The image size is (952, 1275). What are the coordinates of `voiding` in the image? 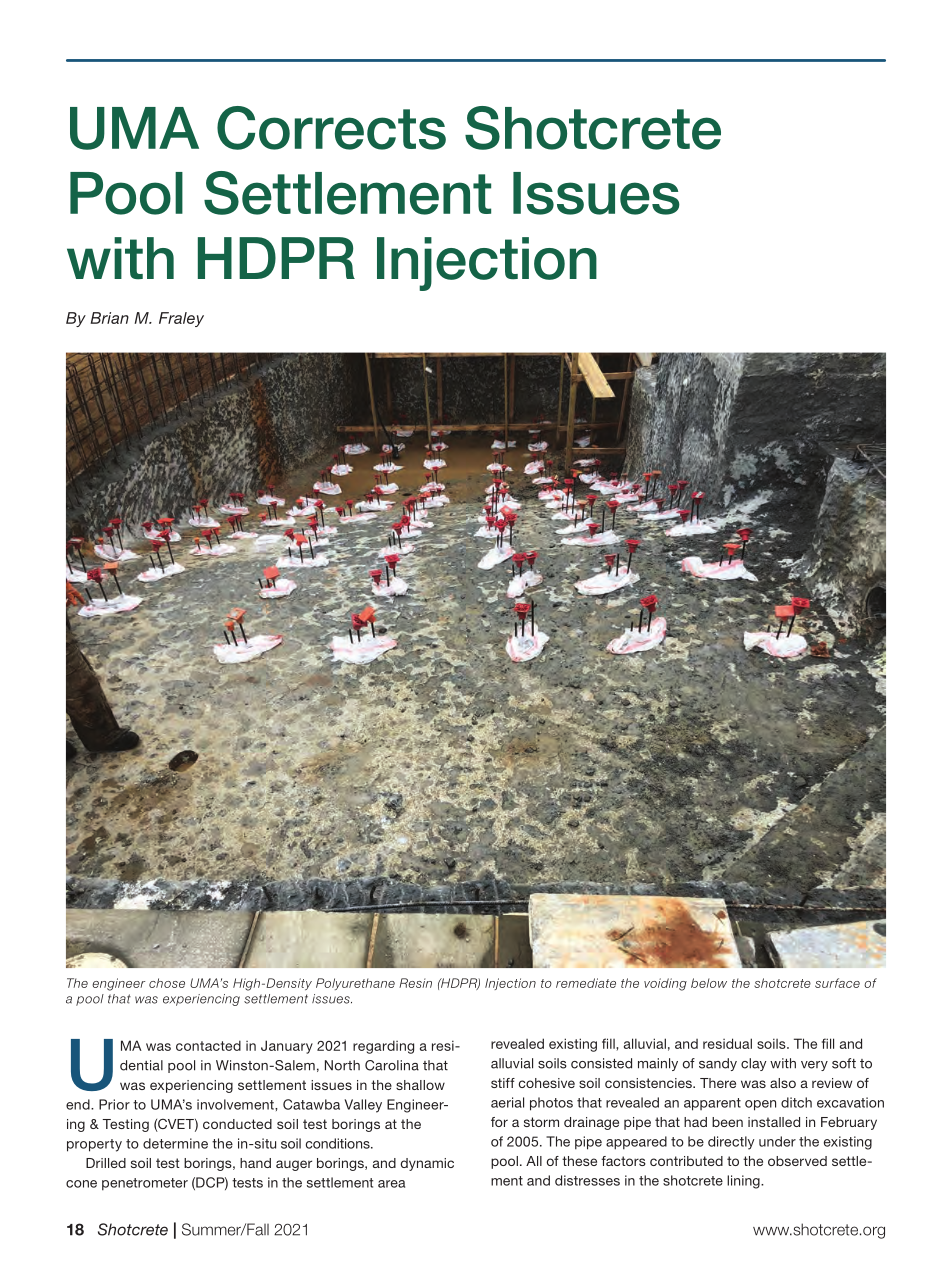 It's located at (665, 984).
